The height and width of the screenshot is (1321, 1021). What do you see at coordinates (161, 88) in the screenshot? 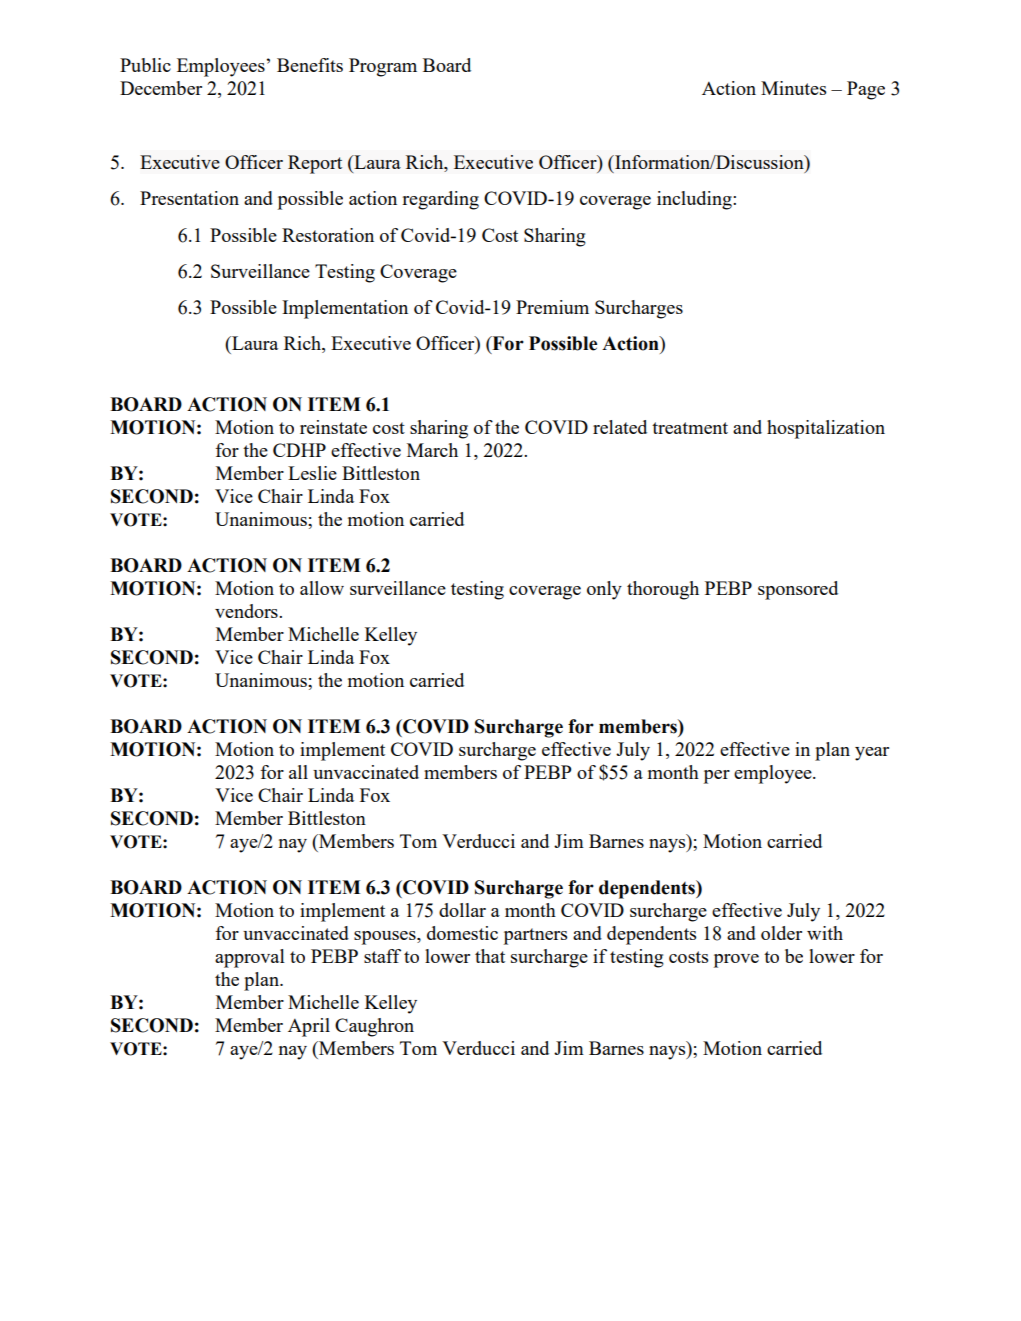
I see `December` at bounding box center [161, 88].
